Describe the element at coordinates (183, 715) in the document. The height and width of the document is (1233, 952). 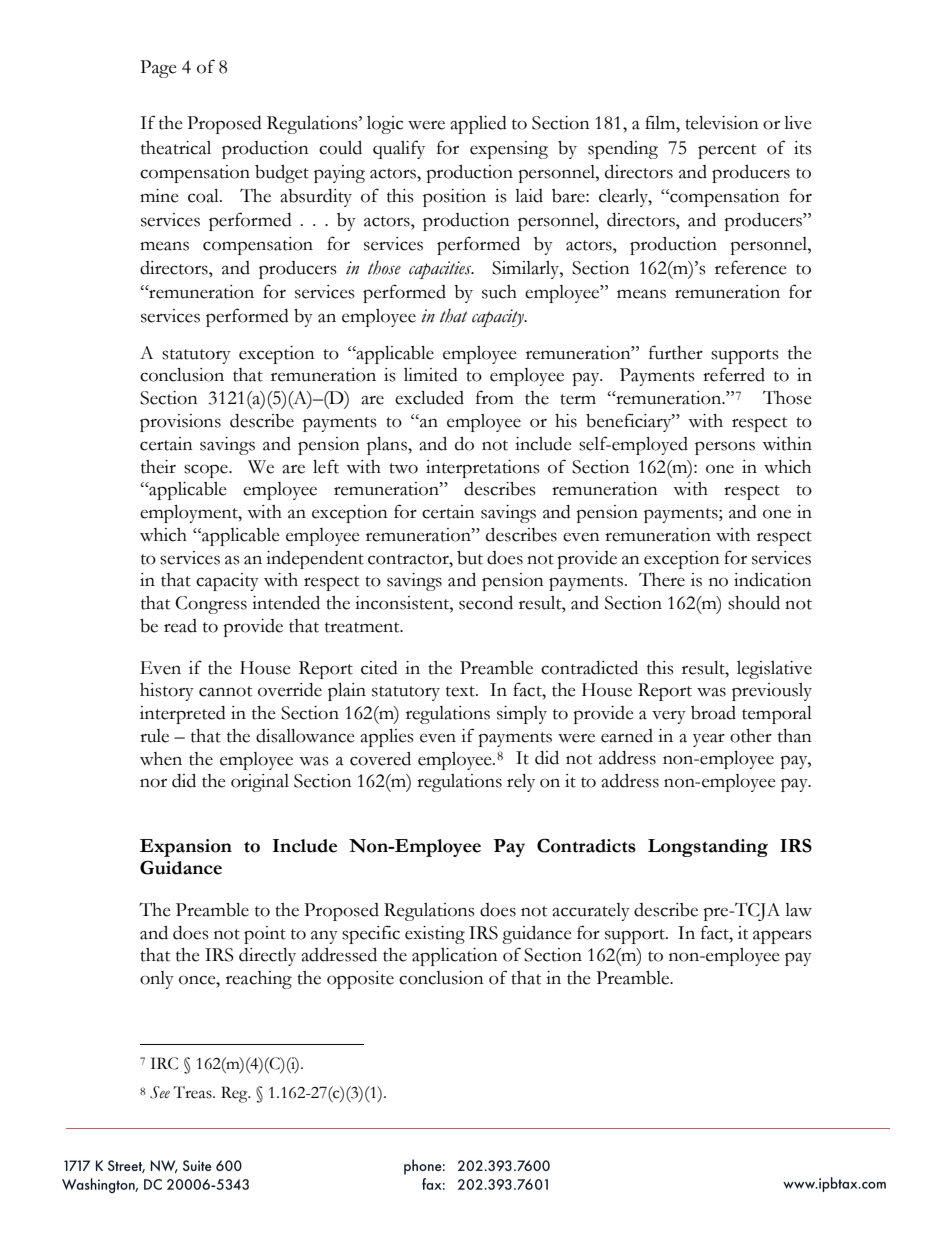
I see `interpreted` at that location.
